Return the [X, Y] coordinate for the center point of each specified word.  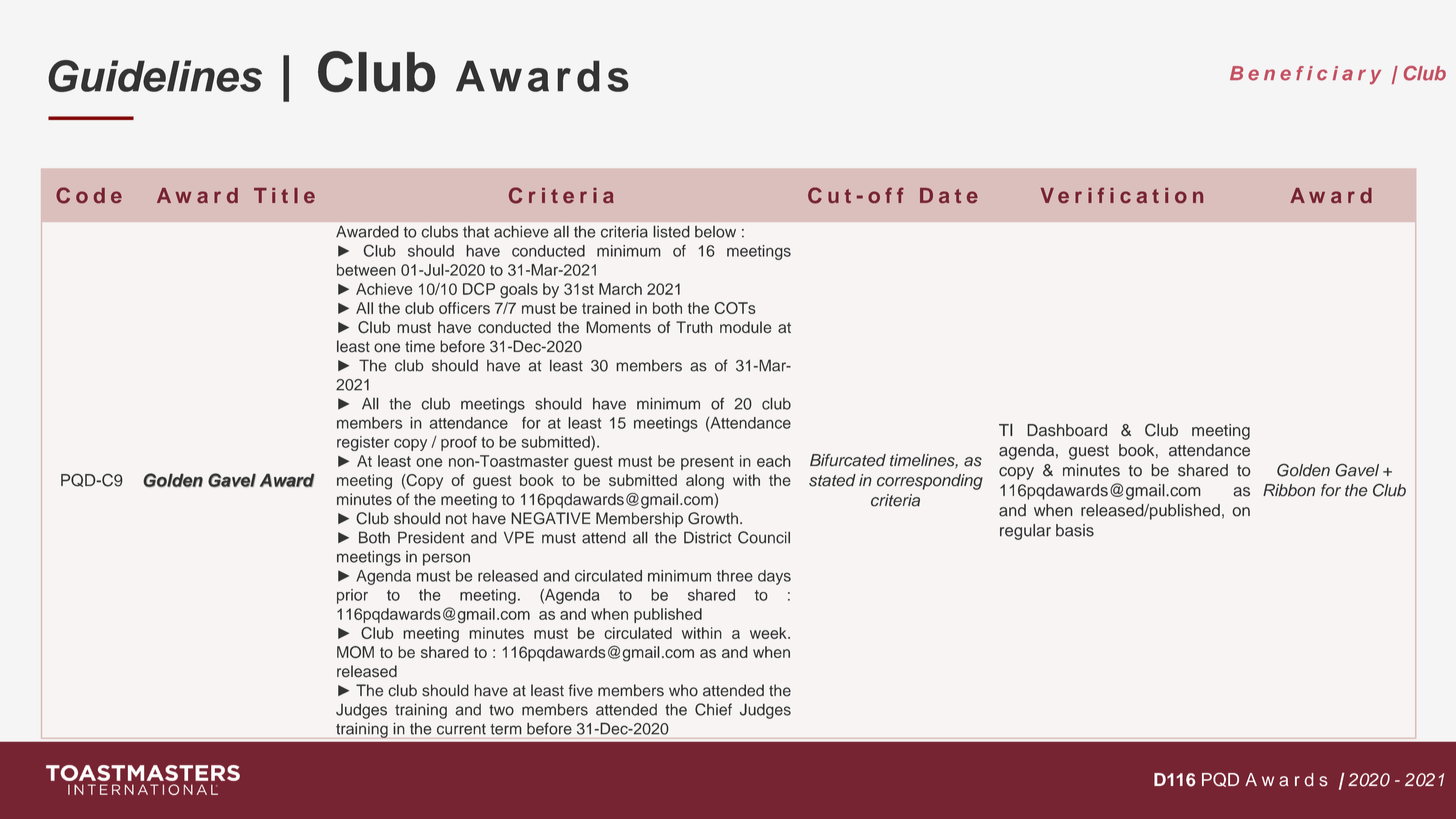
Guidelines [155, 76]
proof [459, 443]
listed [672, 232]
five [581, 690]
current [461, 729]
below [715, 232]
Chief [713, 709]
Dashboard [1067, 430]
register [363, 443]
